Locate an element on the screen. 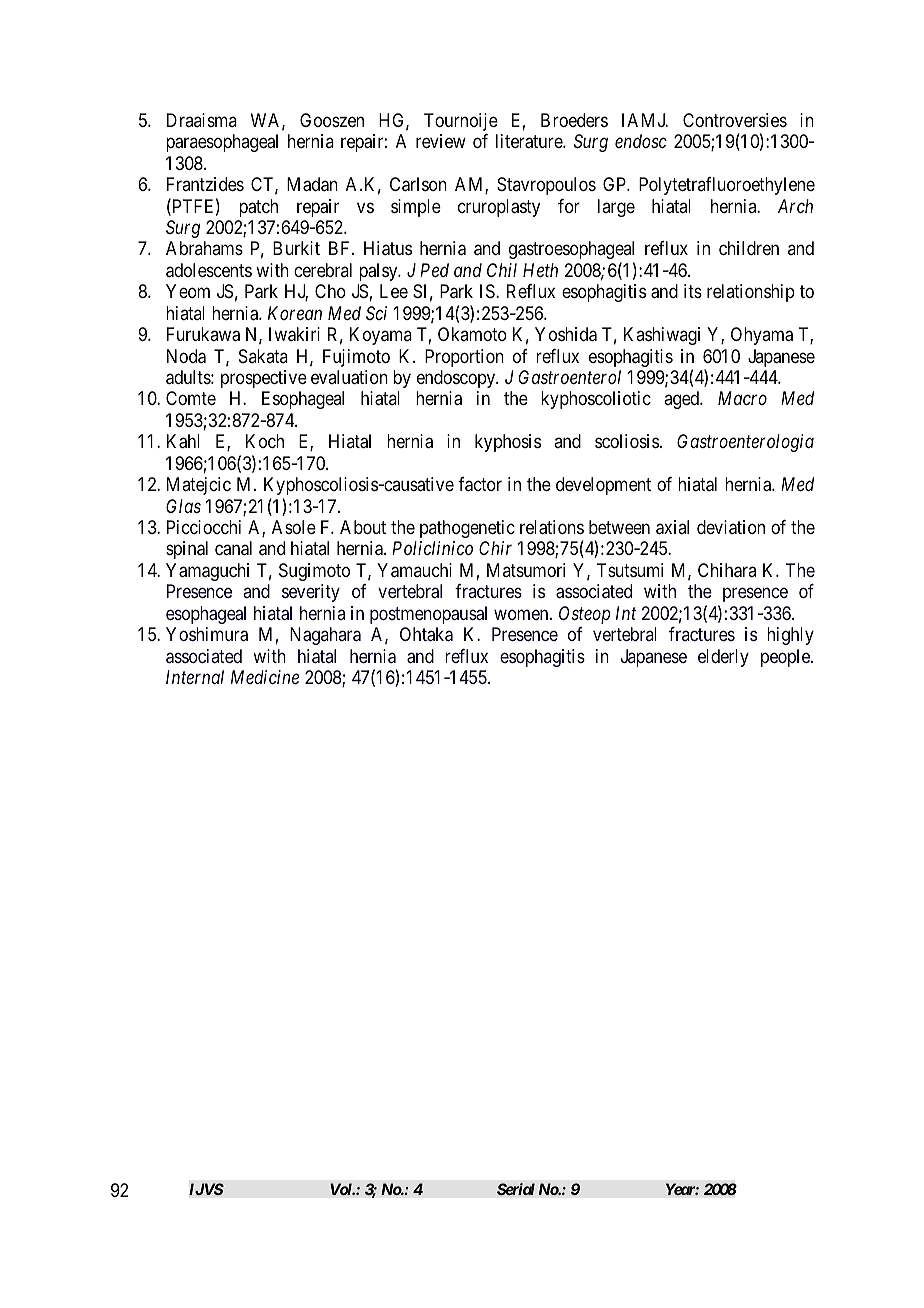 This screenshot has height=1308, width=924. factor is located at coordinates (480, 484).
